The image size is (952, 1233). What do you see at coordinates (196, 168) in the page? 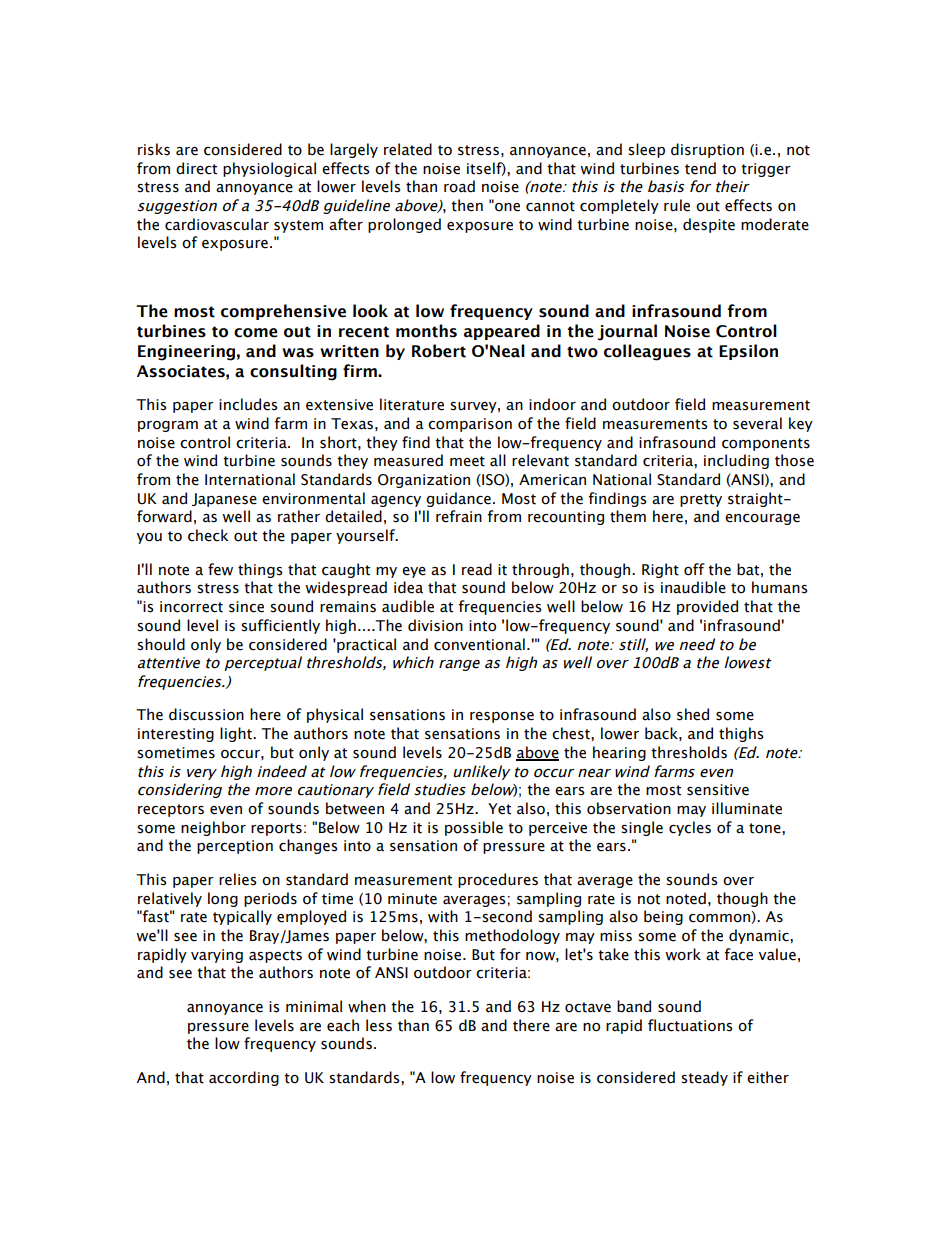
I see `direct` at bounding box center [196, 168].
